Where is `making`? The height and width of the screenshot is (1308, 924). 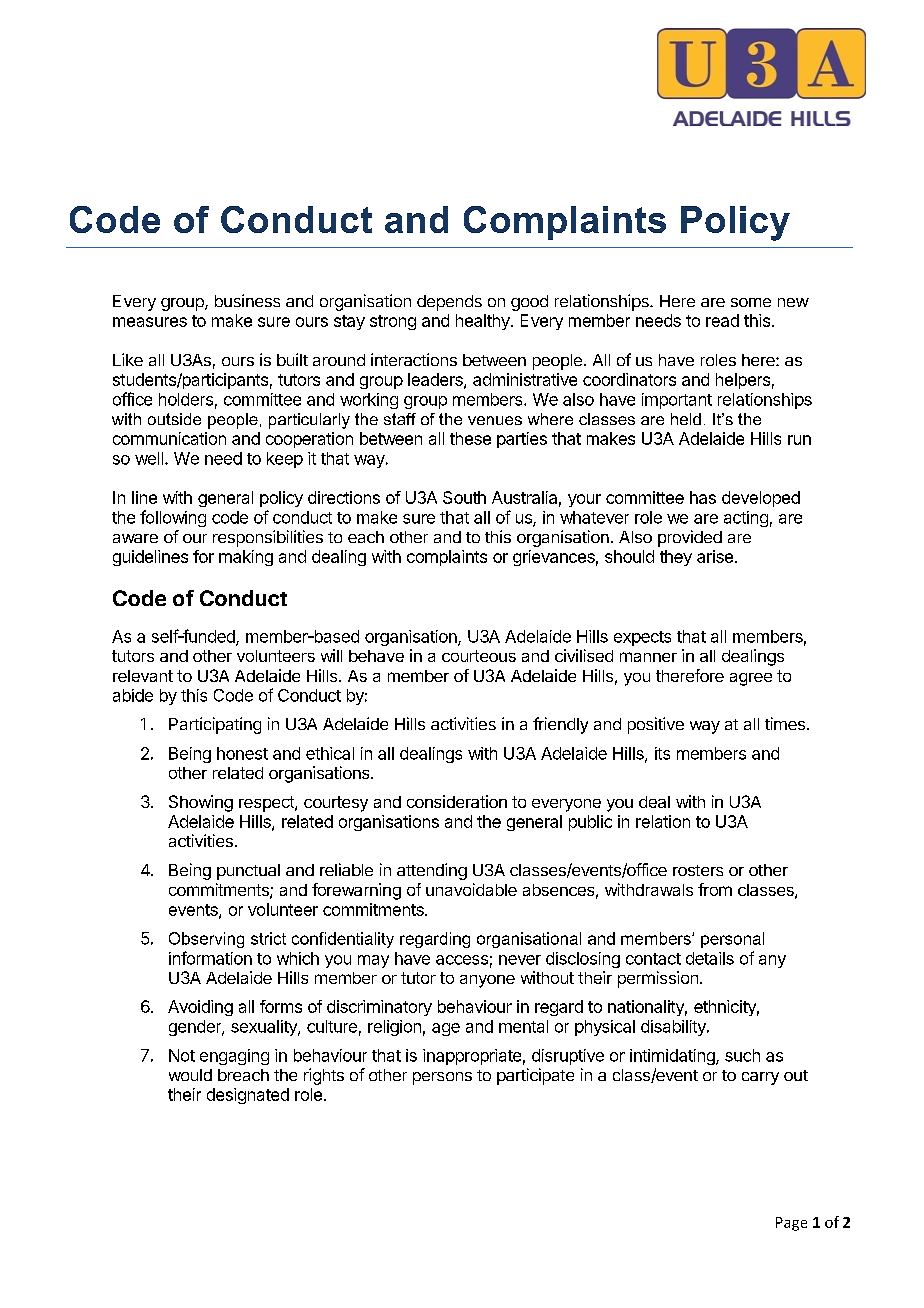
making is located at coordinates (246, 558).
